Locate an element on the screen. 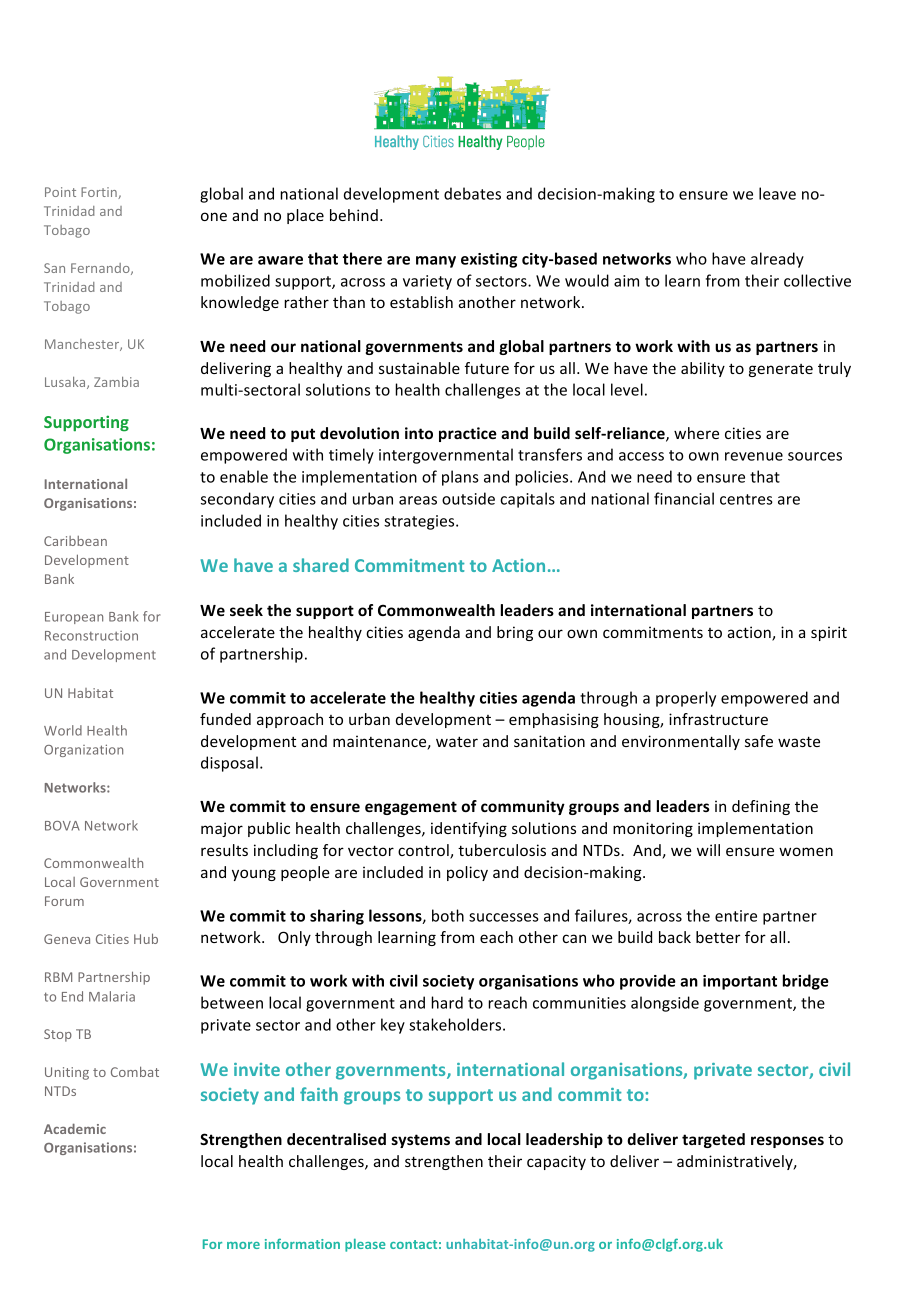  more is located at coordinates (243, 1245).
